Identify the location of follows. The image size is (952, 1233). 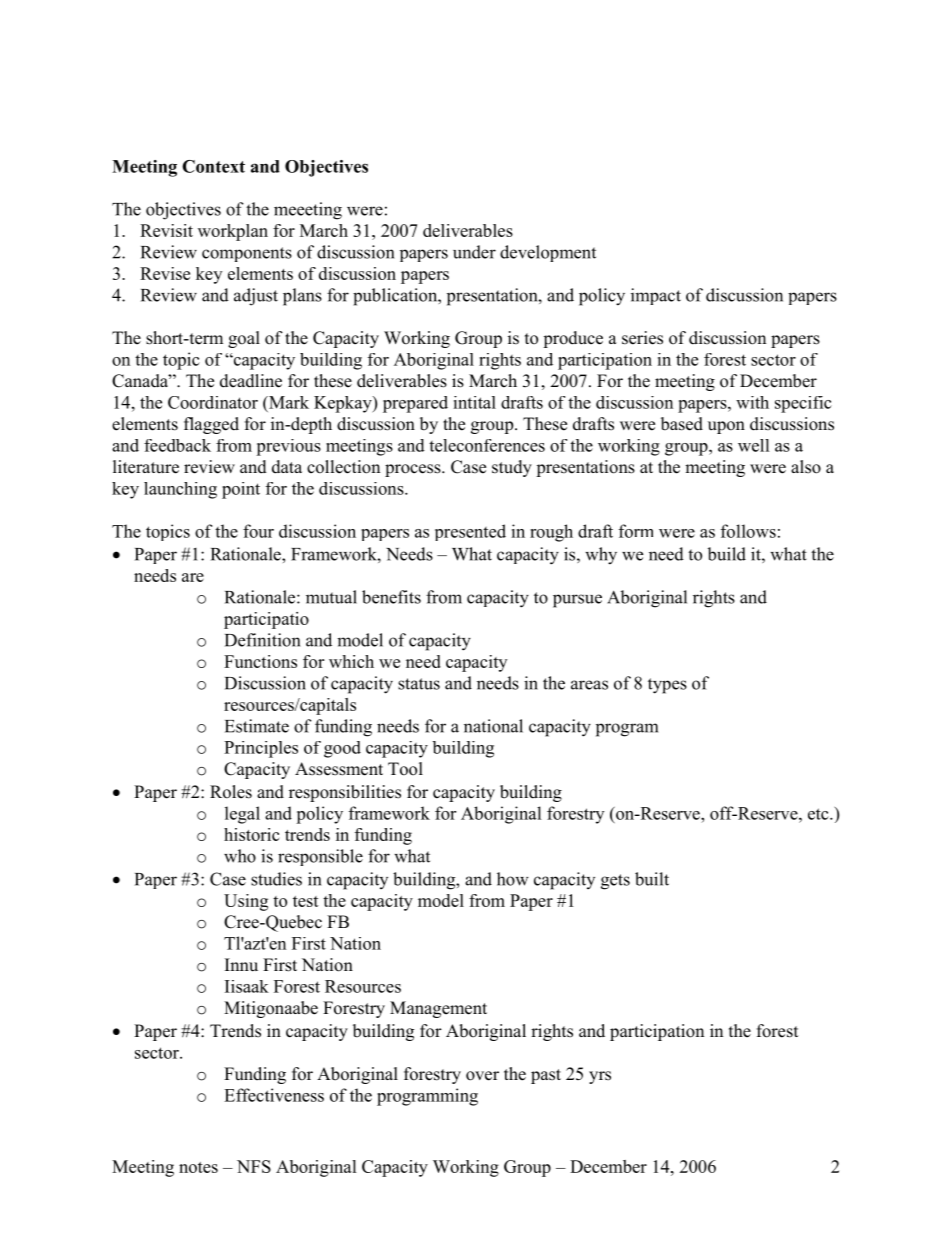
(748, 531).
